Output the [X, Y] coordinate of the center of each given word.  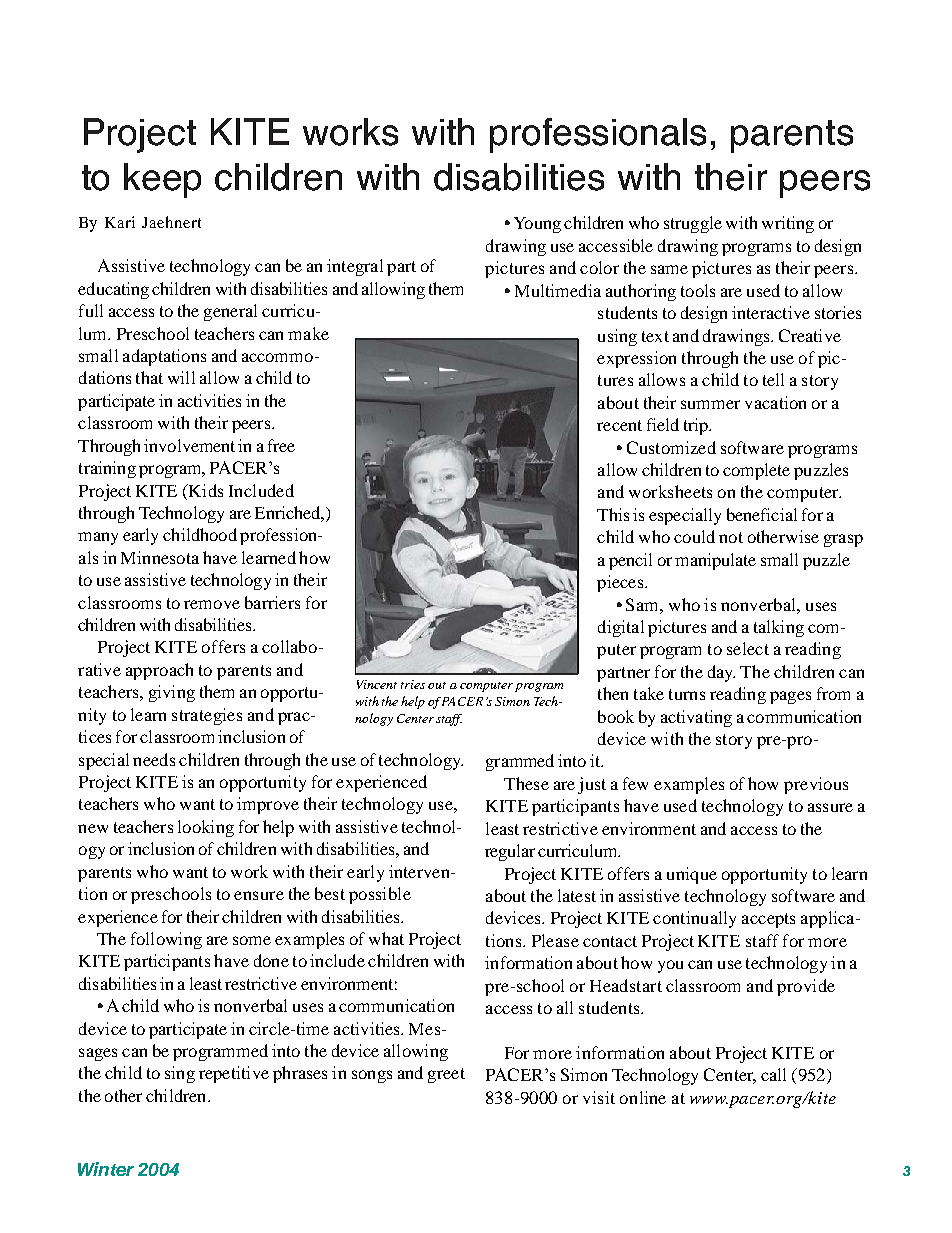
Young [537, 225]
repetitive [234, 1074]
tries [413, 684]
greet [446, 1075]
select [748, 648]
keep [162, 180]
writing [788, 224]
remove [212, 604]
